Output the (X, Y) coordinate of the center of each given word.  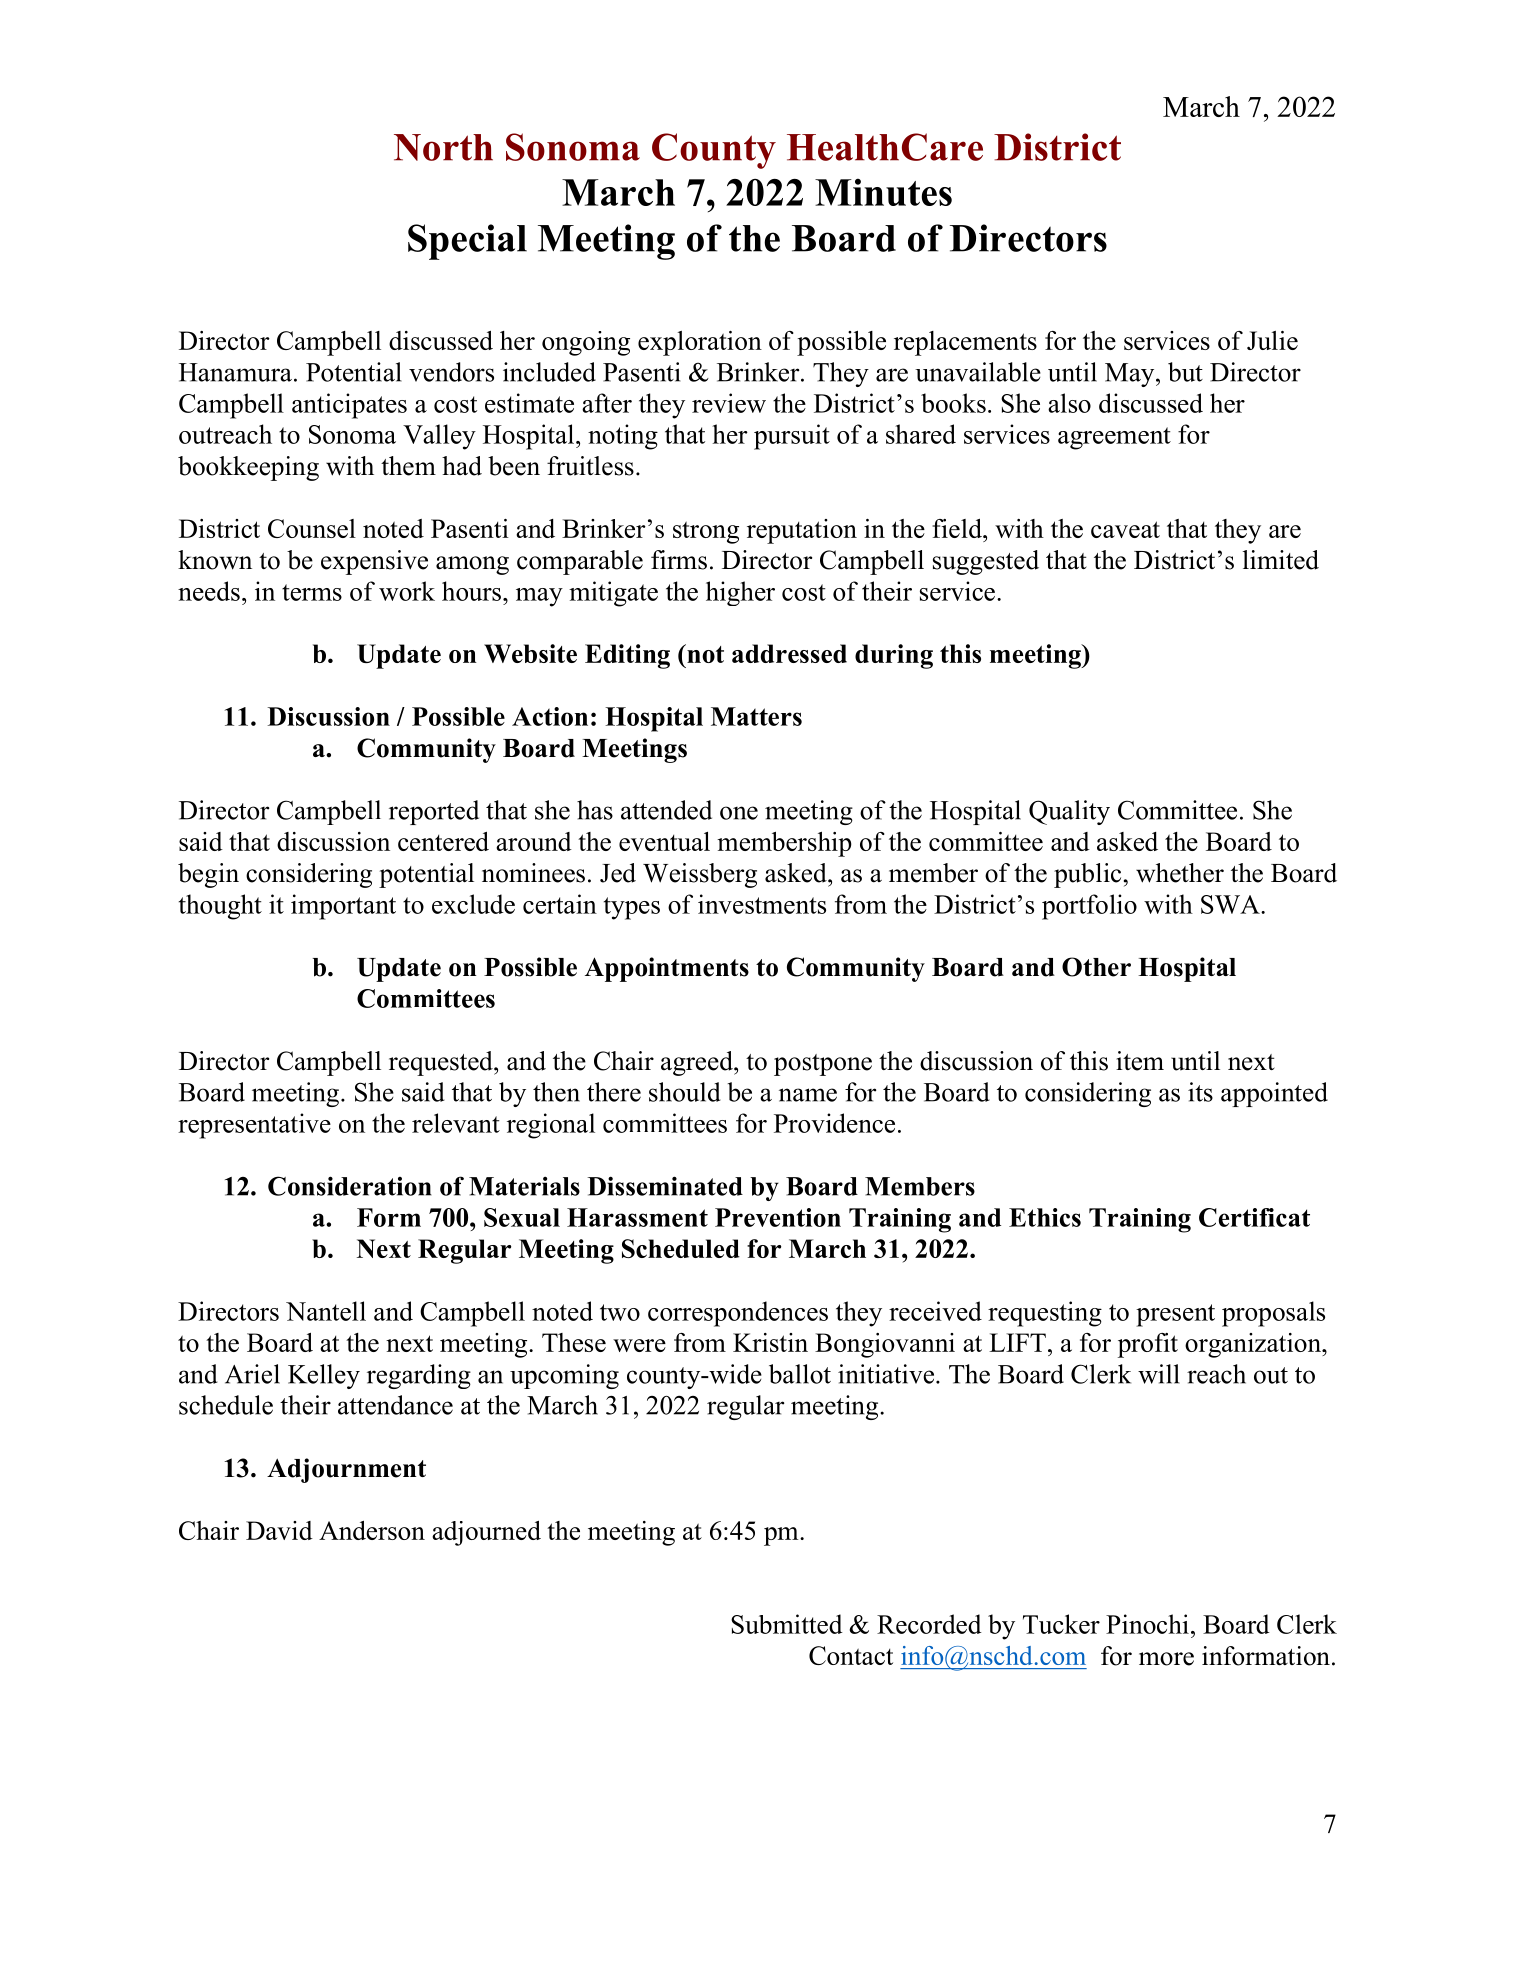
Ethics (1045, 1217)
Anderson (372, 1530)
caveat (1125, 529)
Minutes (883, 192)
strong (706, 532)
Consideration (350, 1186)
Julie (1272, 340)
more (1166, 1659)
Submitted (787, 1624)
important (343, 907)
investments (762, 904)
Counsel (312, 528)
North (443, 147)
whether (1180, 873)
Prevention (778, 1217)
